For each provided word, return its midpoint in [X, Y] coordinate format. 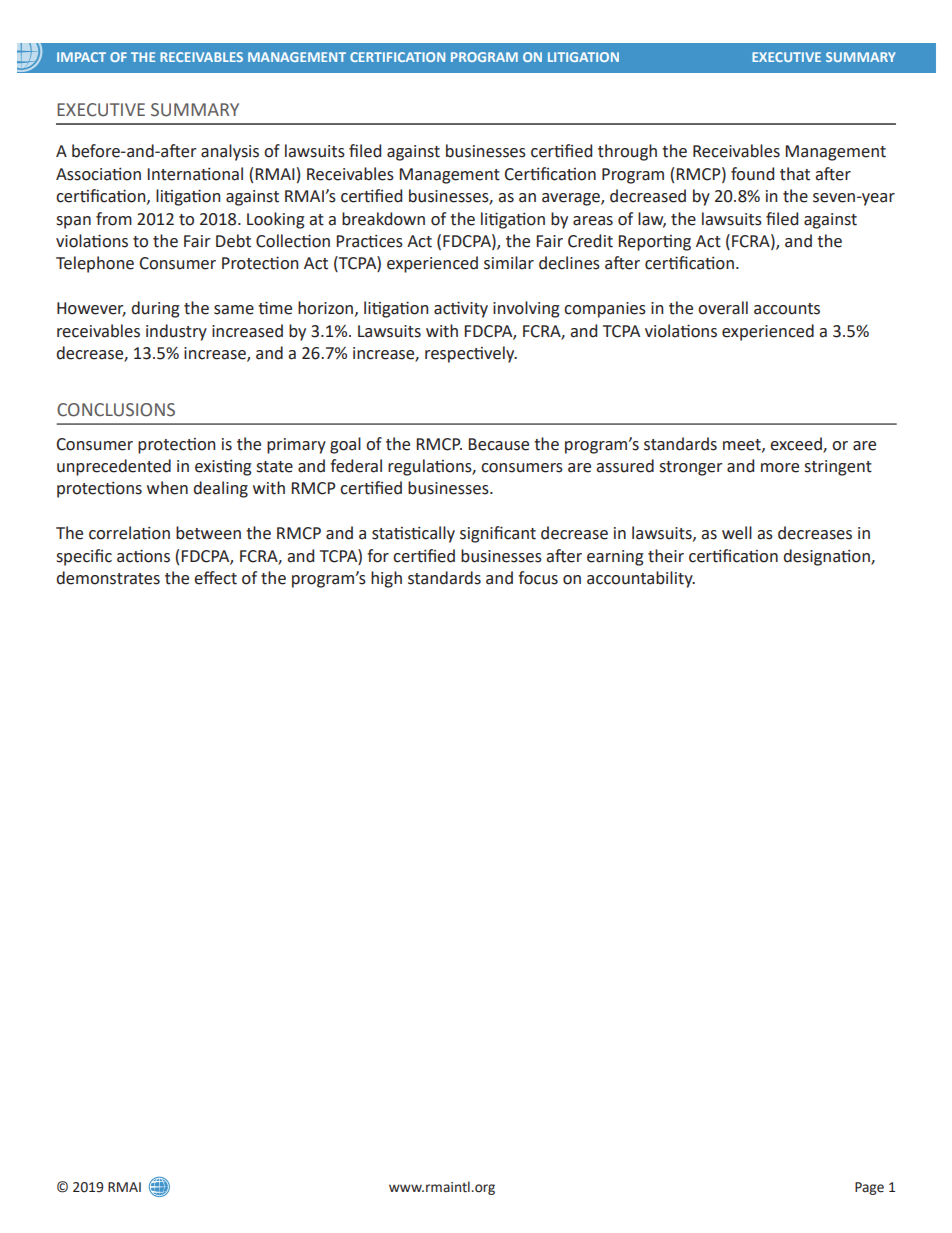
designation [828, 557]
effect [215, 578]
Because [499, 444]
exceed [797, 444]
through [627, 152]
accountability [641, 579]
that [795, 174]
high [386, 579]
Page [869, 1188]
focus [538, 578]
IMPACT [81, 57]
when [167, 488]
